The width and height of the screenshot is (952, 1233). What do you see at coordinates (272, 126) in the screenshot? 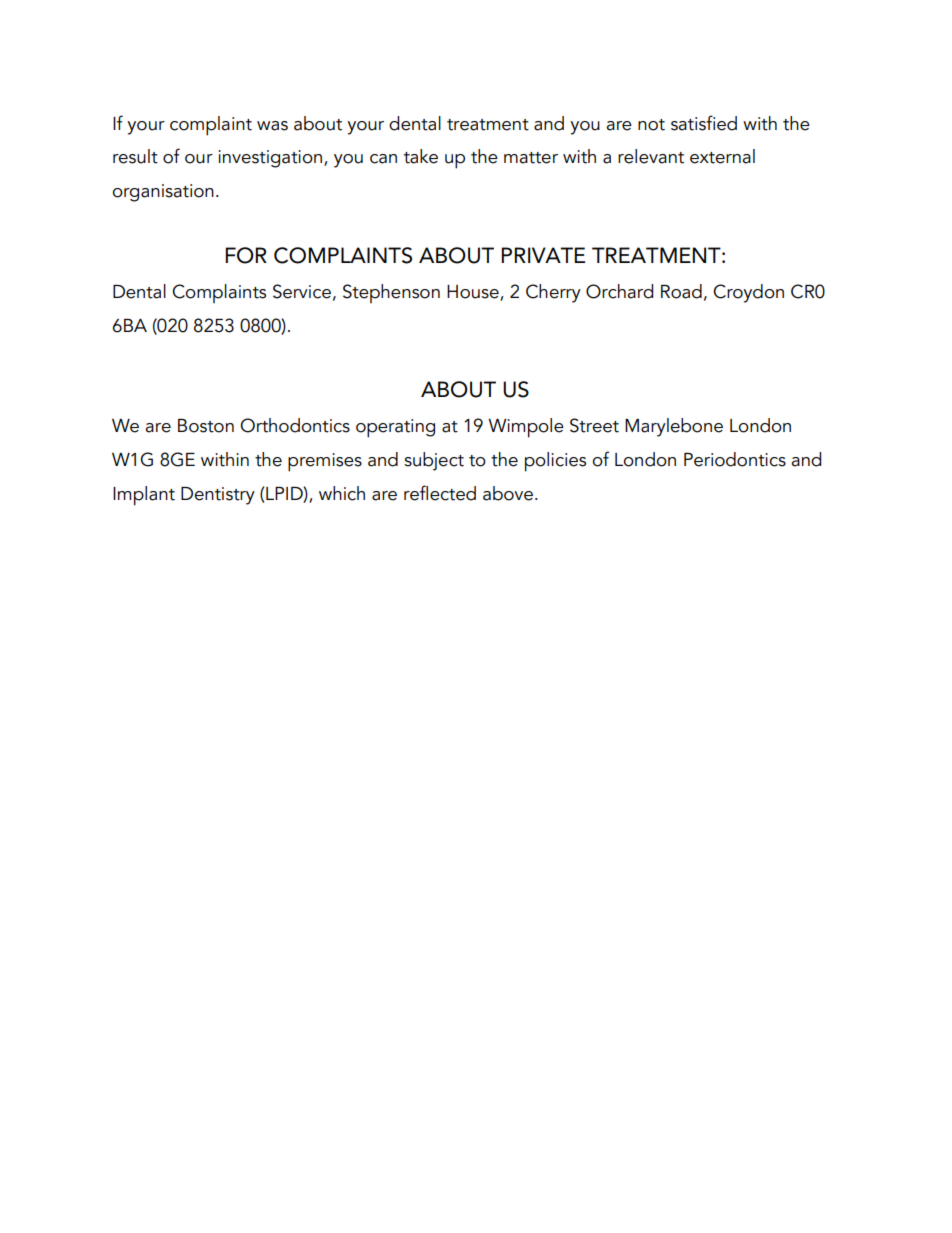
I see `was` at bounding box center [272, 126].
